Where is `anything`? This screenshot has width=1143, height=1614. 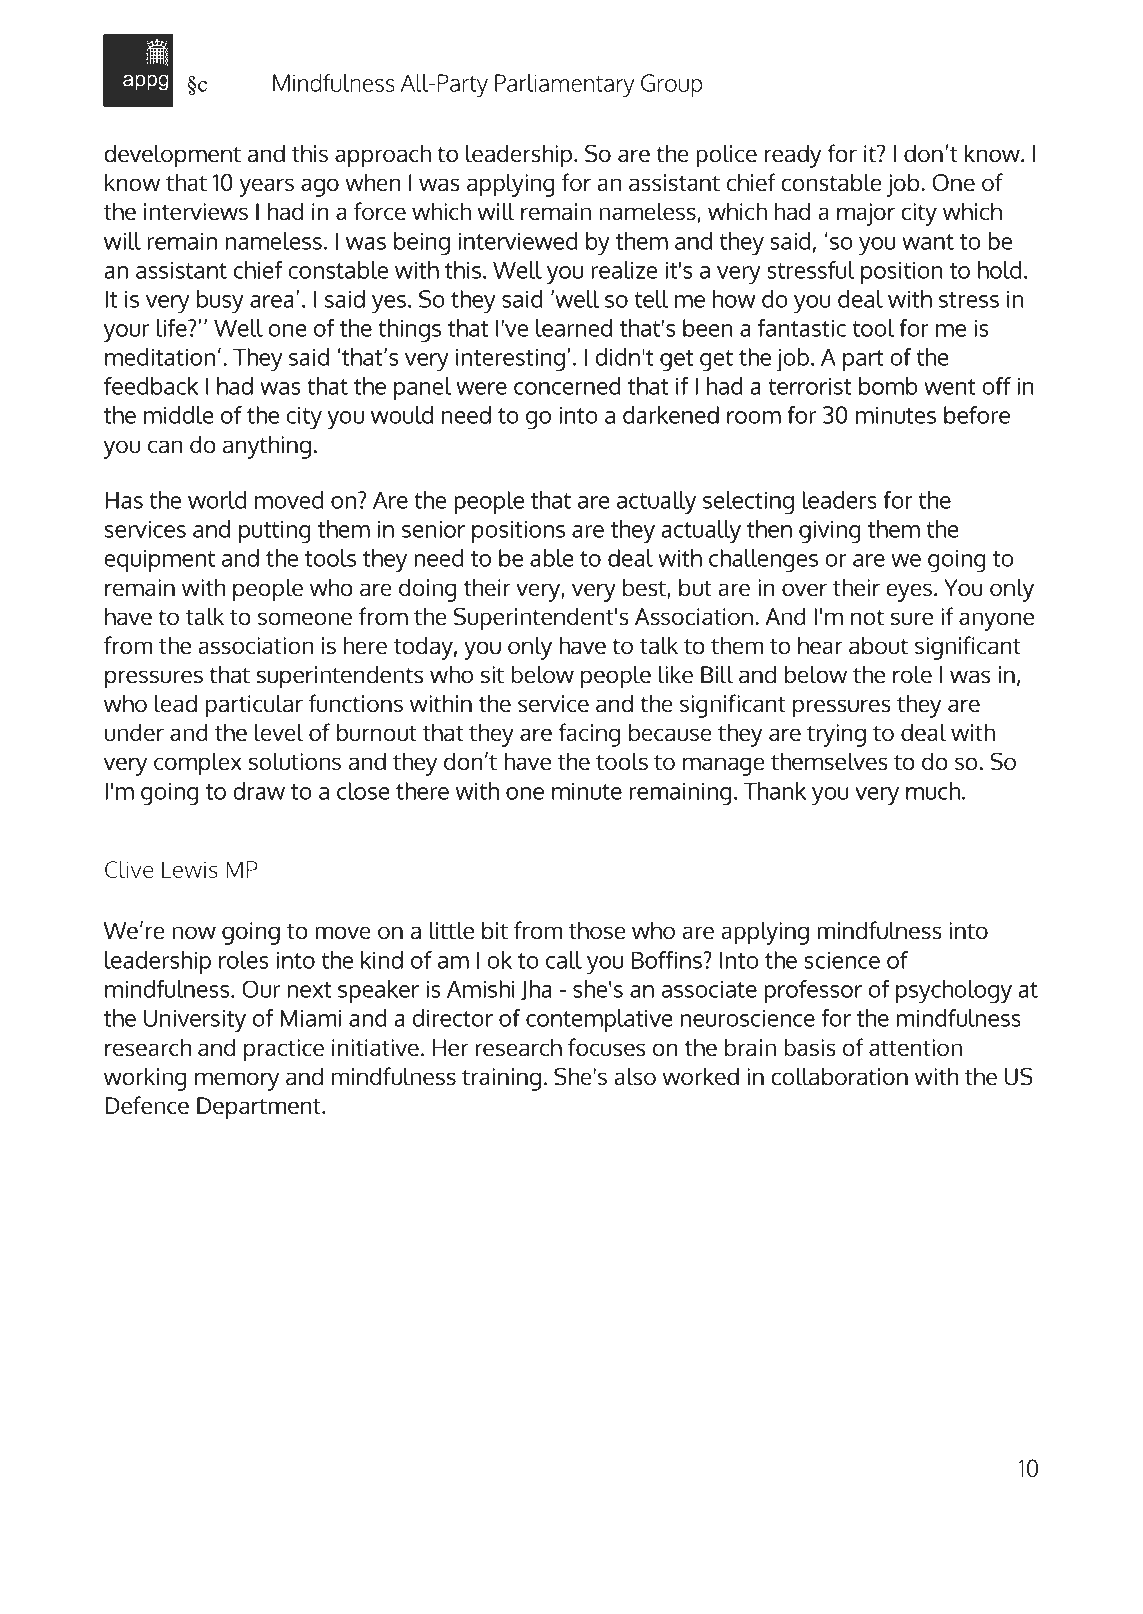 anything is located at coordinates (267, 447).
